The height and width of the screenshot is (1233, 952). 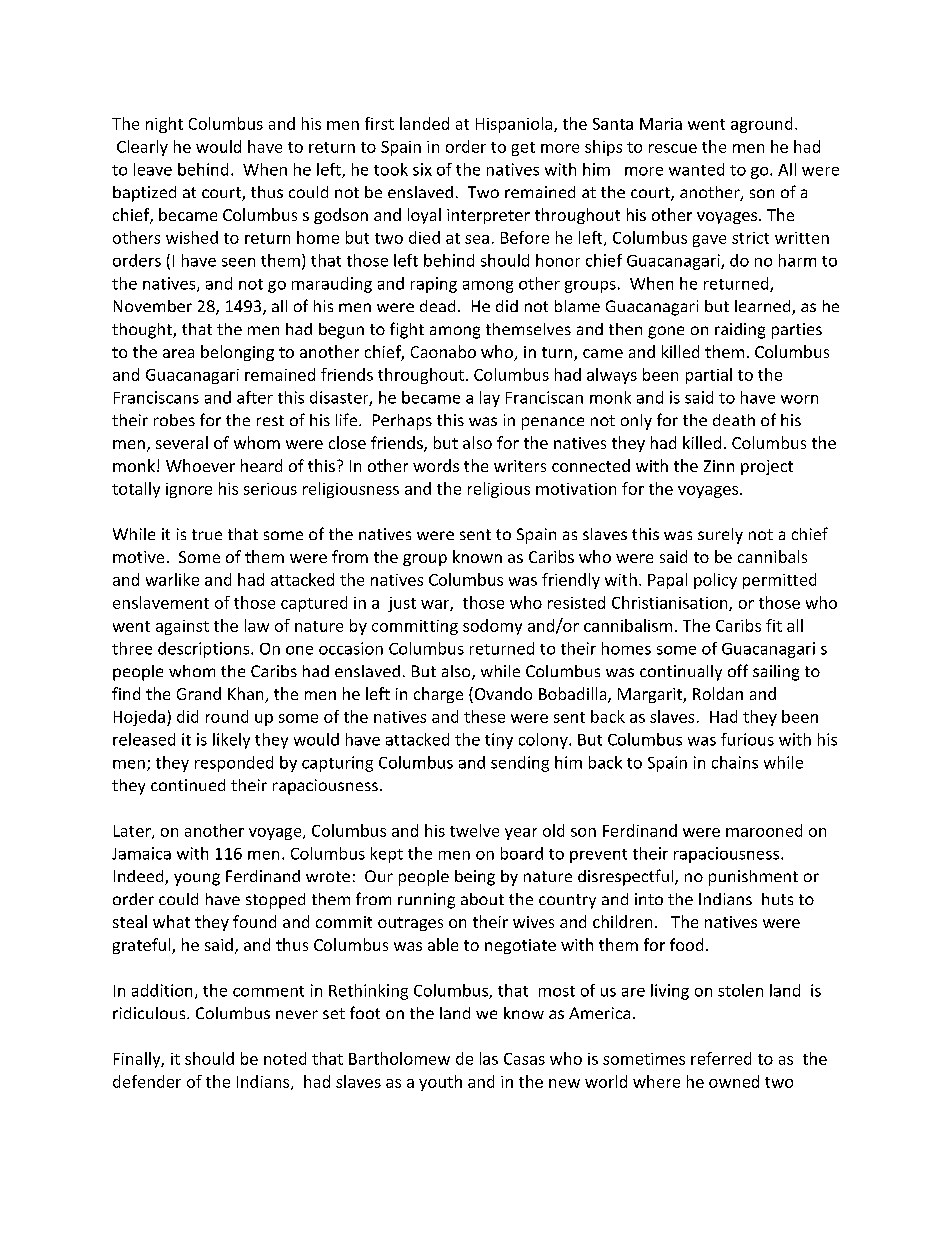 What do you see at coordinates (474, 830) in the screenshot?
I see `twelve` at bounding box center [474, 830].
